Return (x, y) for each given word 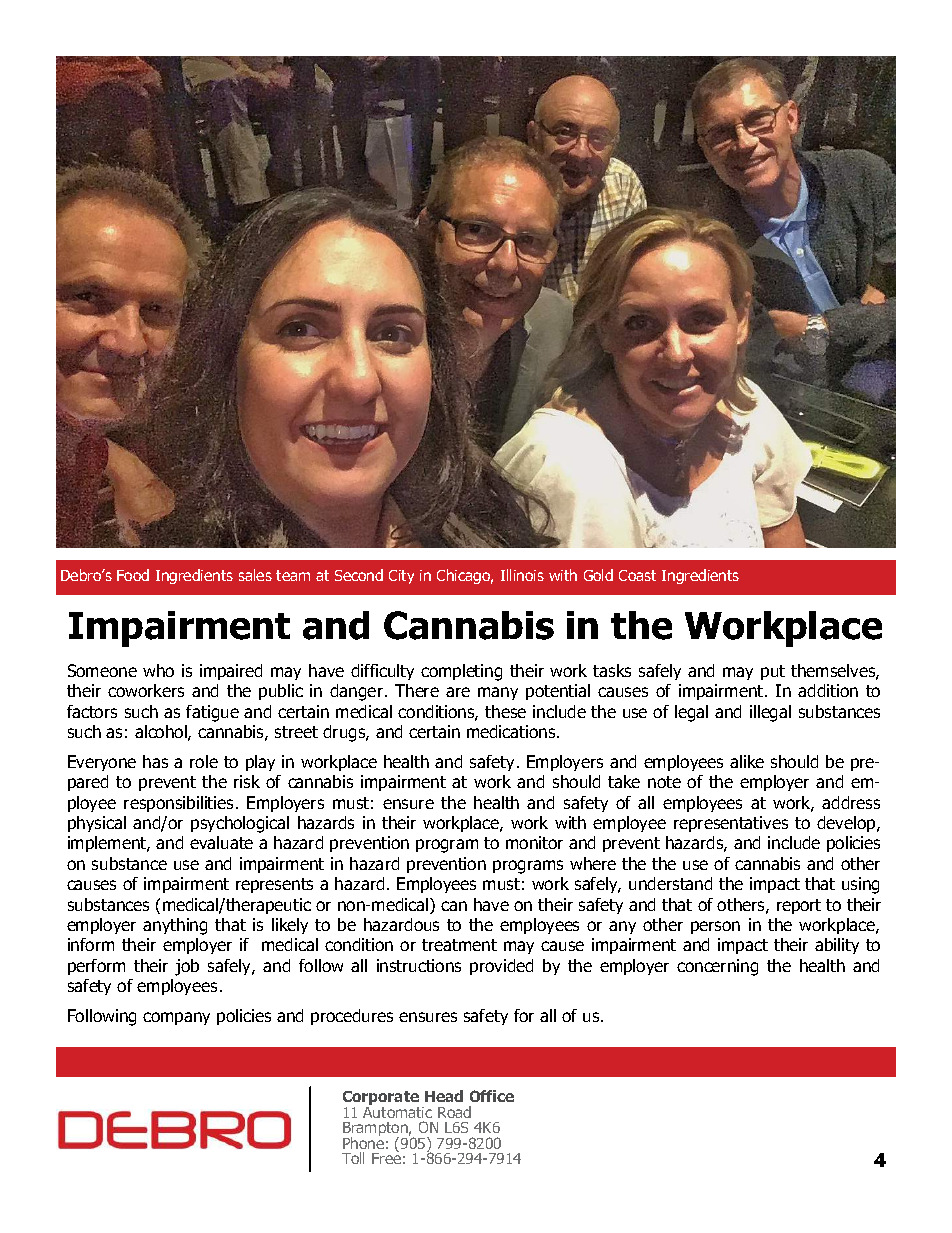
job (187, 967)
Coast (637, 575)
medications (512, 731)
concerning (717, 967)
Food (133, 575)
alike (747, 761)
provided (501, 967)
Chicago (465, 576)
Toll (353, 1158)
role (204, 761)
